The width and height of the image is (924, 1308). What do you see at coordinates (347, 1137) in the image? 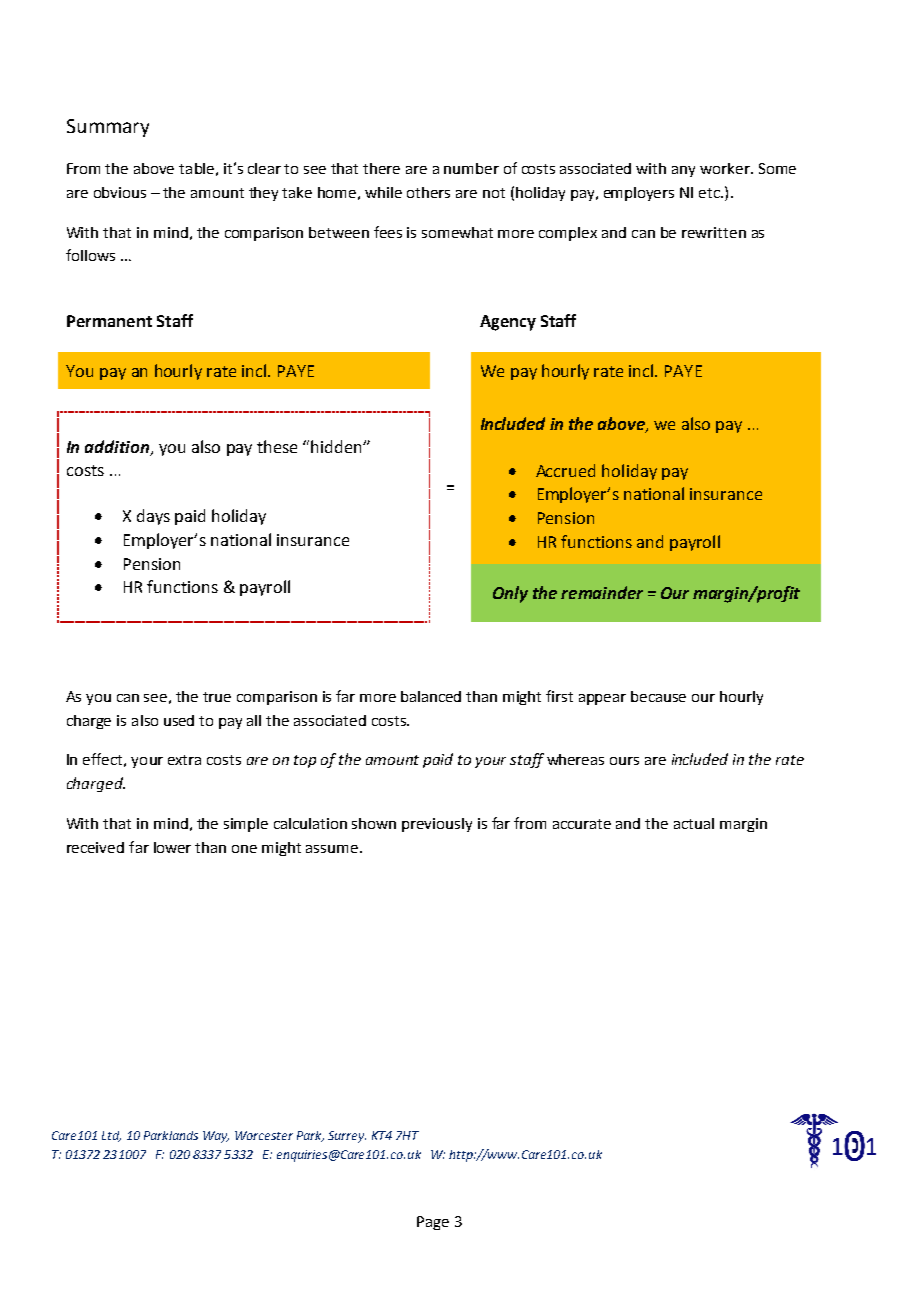
I see `Surrey` at bounding box center [347, 1137].
